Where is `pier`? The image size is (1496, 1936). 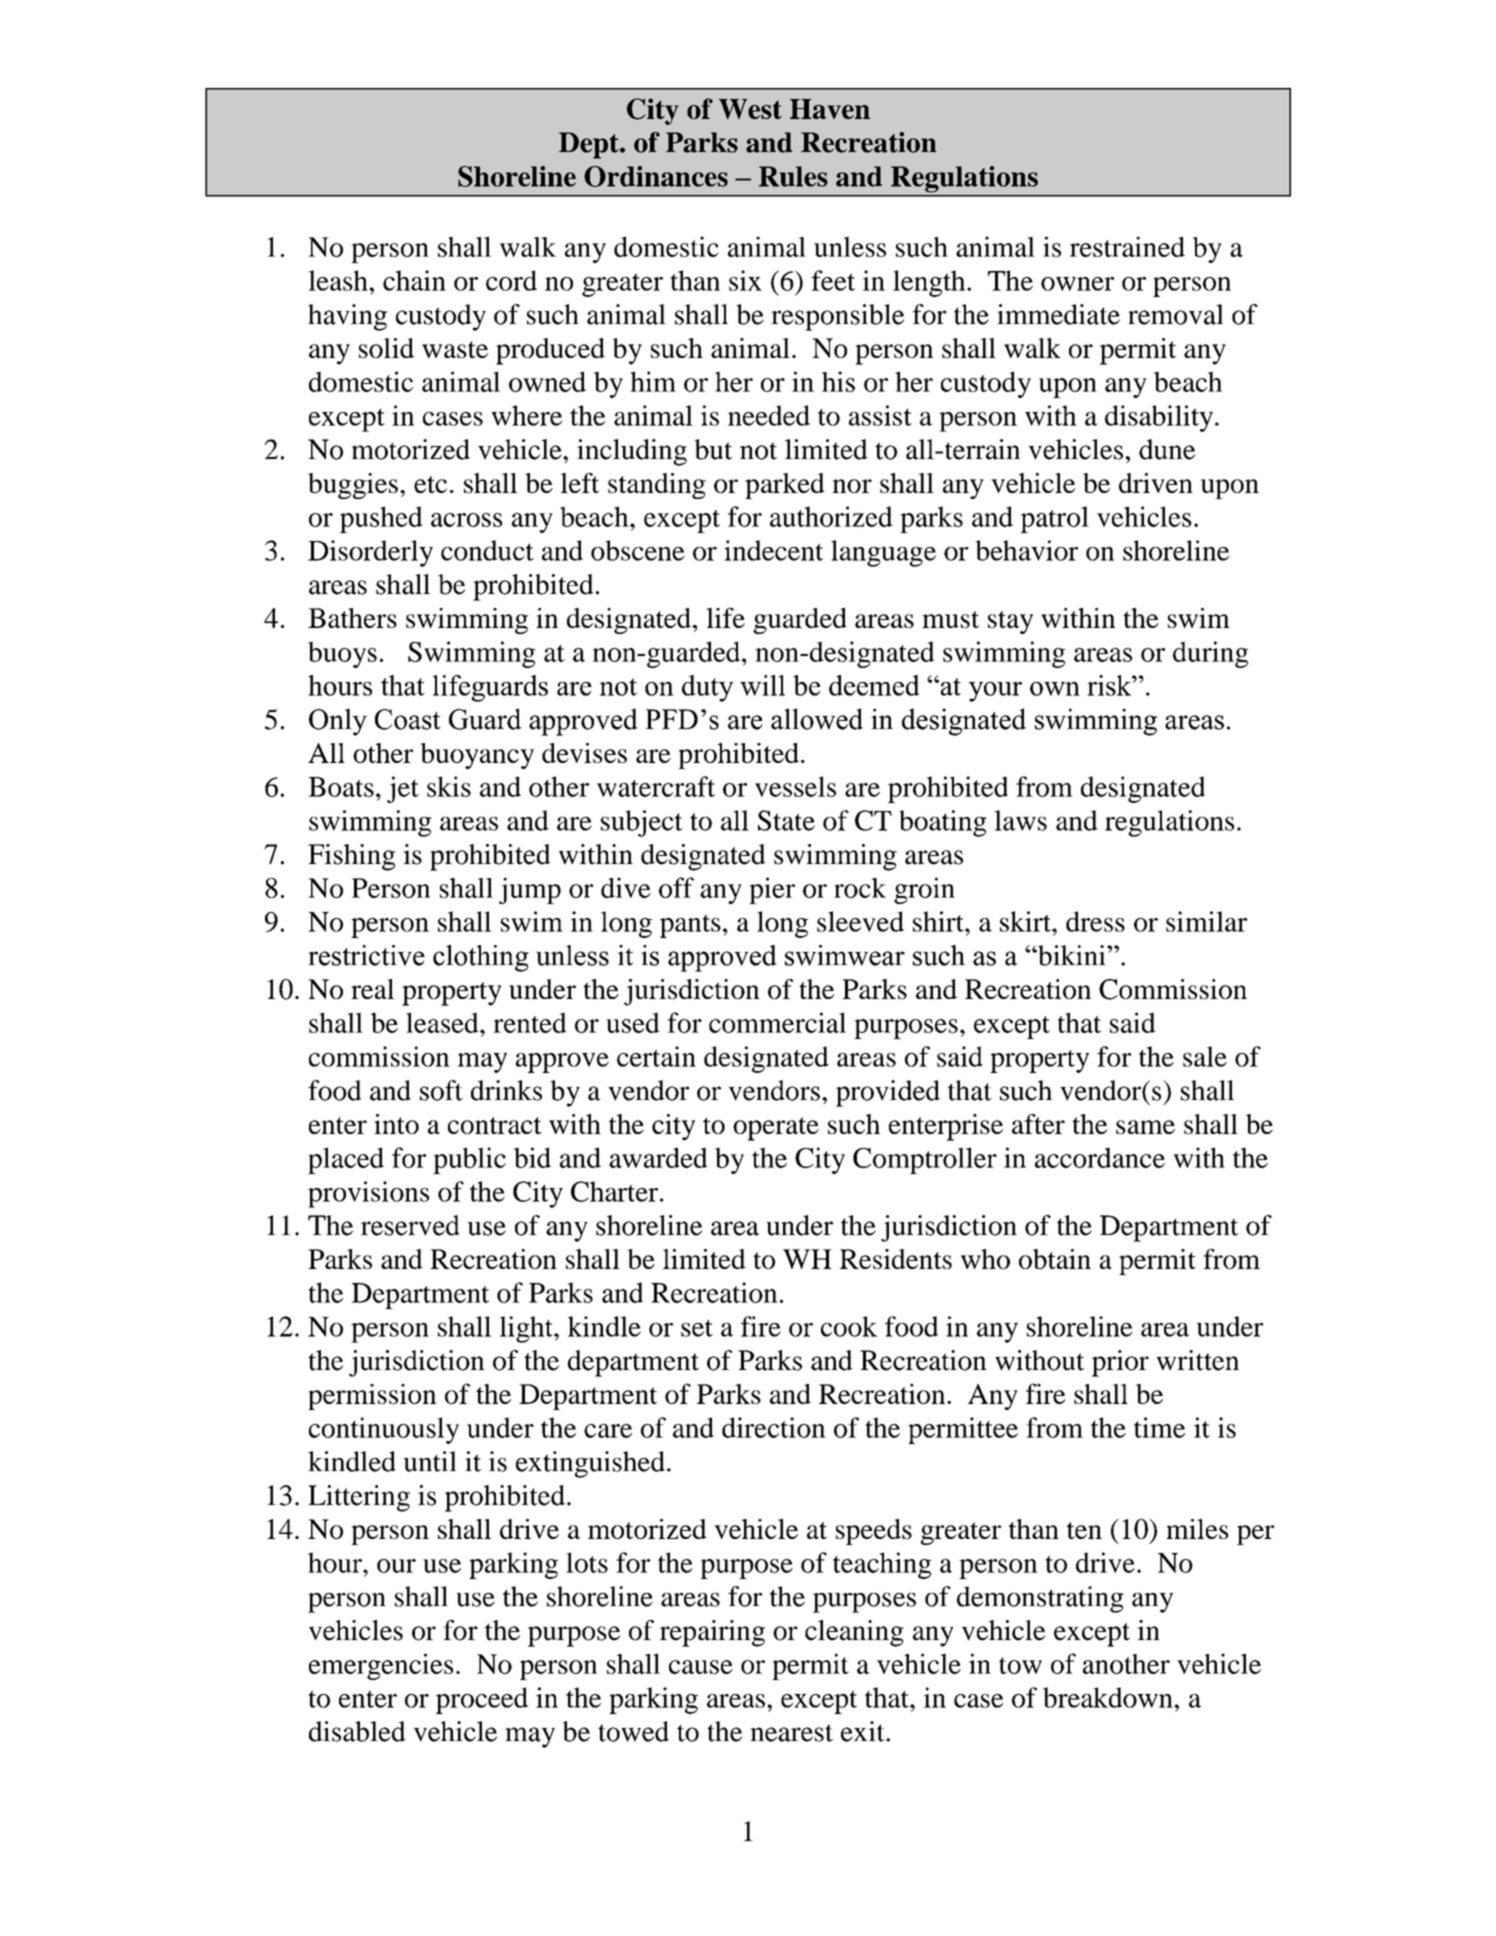 pier is located at coordinates (772, 890).
